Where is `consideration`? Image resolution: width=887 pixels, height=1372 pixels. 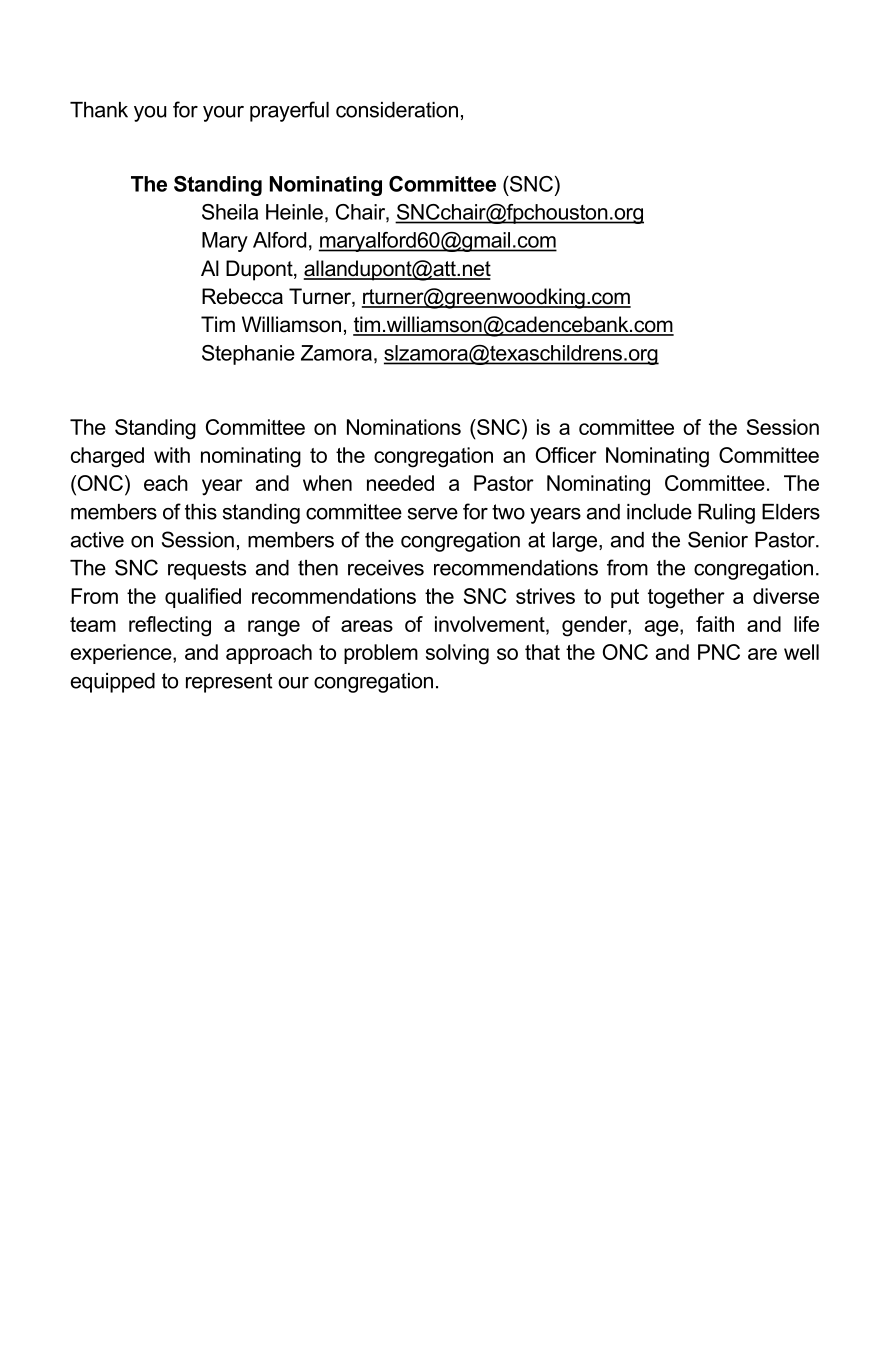 consideration is located at coordinates (397, 110).
